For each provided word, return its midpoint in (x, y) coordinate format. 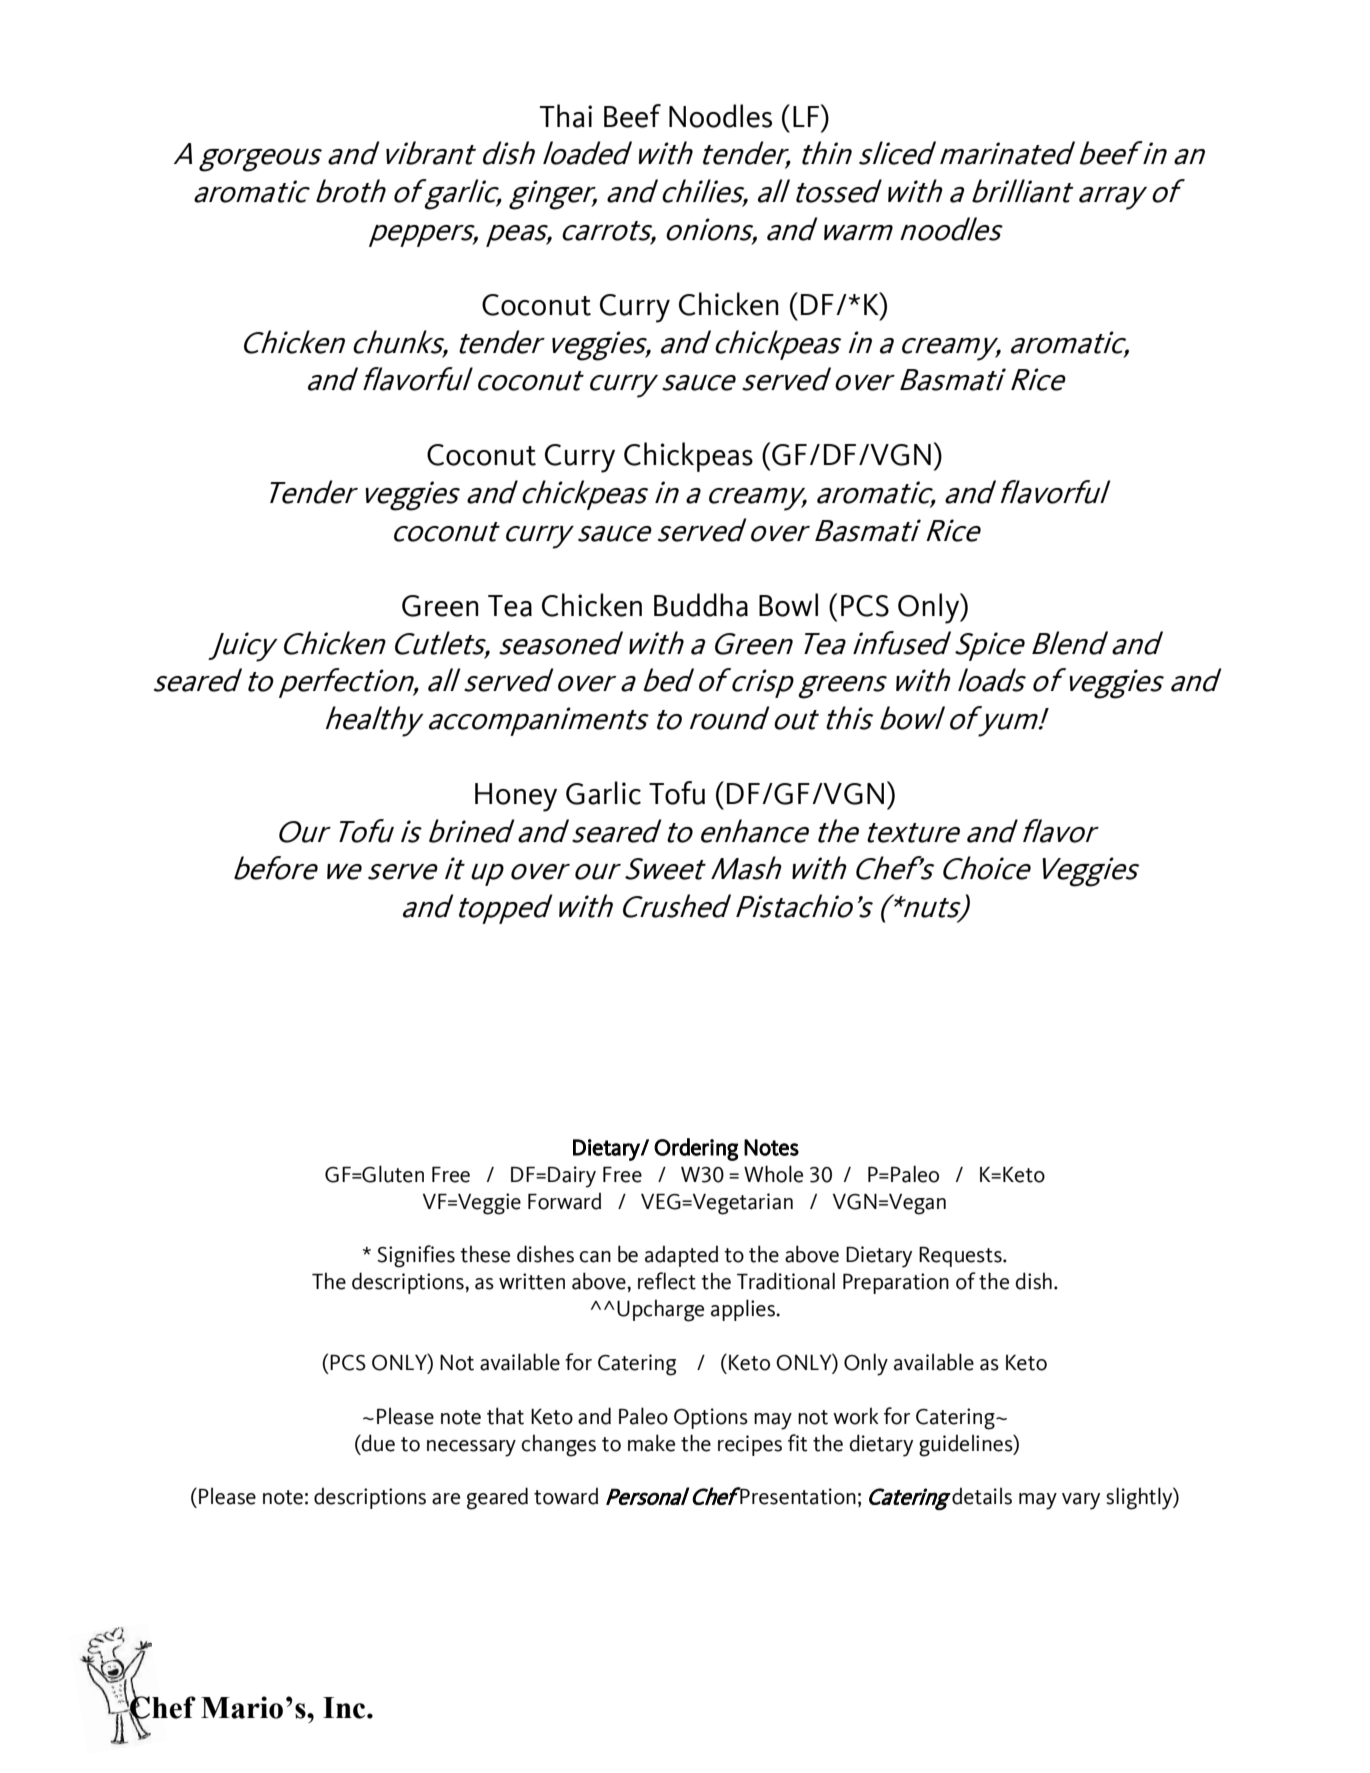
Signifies (416, 1256)
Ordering (696, 1149)
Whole (773, 1174)
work (856, 1416)
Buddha (701, 605)
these (485, 1254)
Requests (961, 1257)
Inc (345, 1708)
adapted (681, 1256)
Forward (564, 1201)
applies (744, 1310)
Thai (566, 116)
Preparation (896, 1283)
